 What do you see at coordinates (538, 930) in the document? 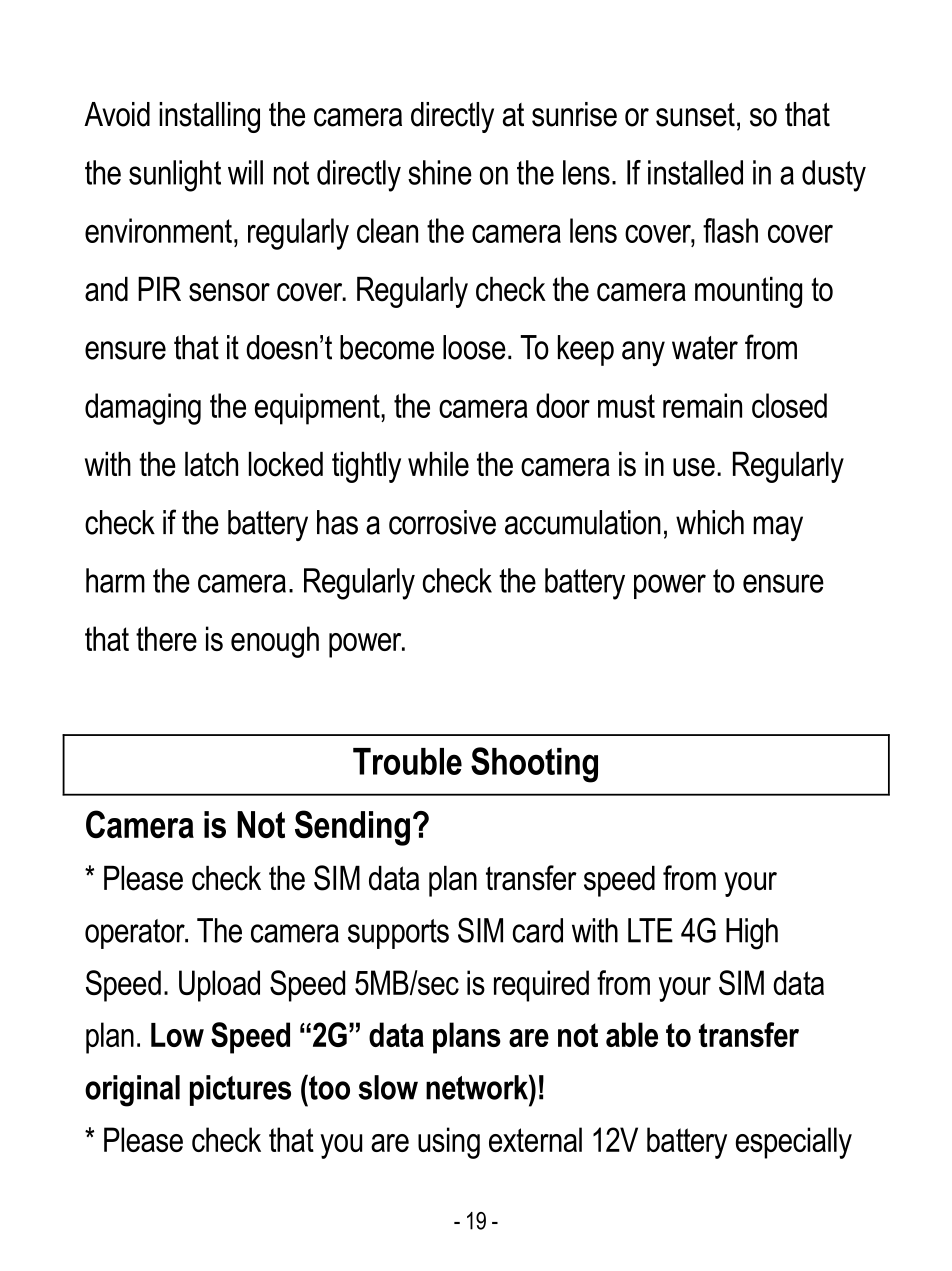
I see `card` at bounding box center [538, 930].
